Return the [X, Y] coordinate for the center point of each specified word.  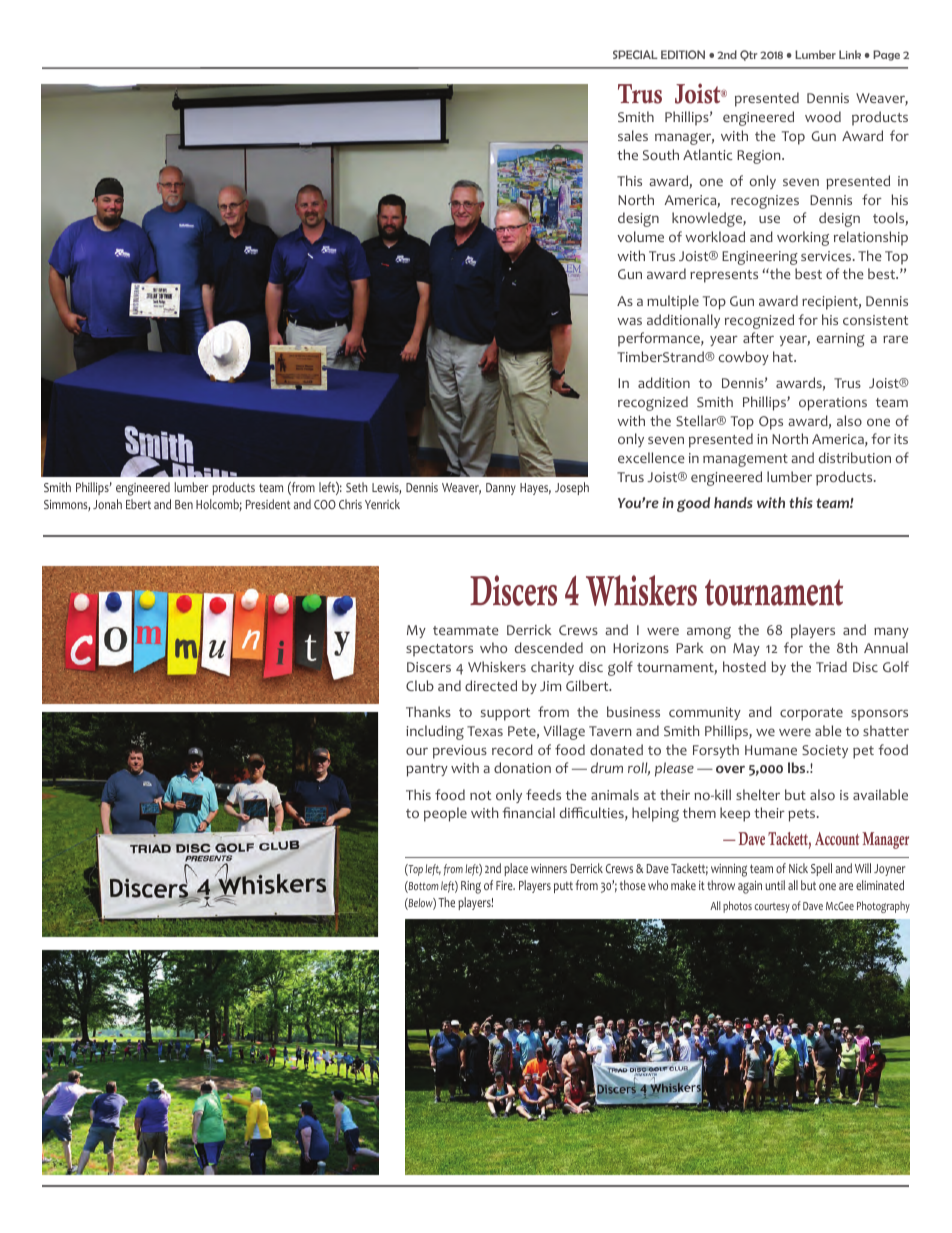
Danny [501, 489]
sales [633, 135]
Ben [184, 504]
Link [850, 54]
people [445, 814]
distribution [855, 458]
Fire [505, 885]
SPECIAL [635, 54]
